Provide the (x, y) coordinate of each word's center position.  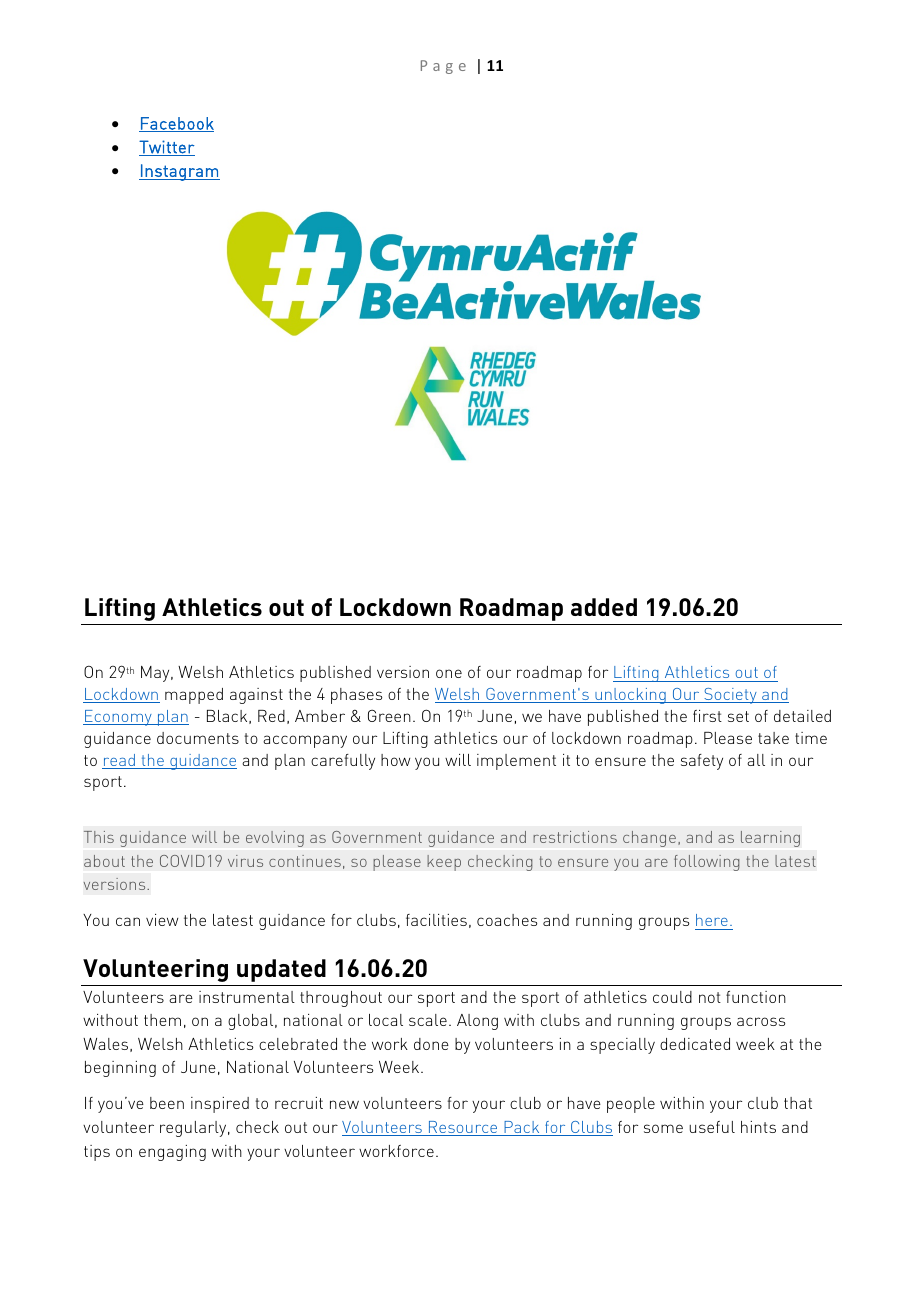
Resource (463, 1128)
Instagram (179, 172)
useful (712, 1127)
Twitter (167, 148)
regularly (194, 1129)
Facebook (176, 124)
